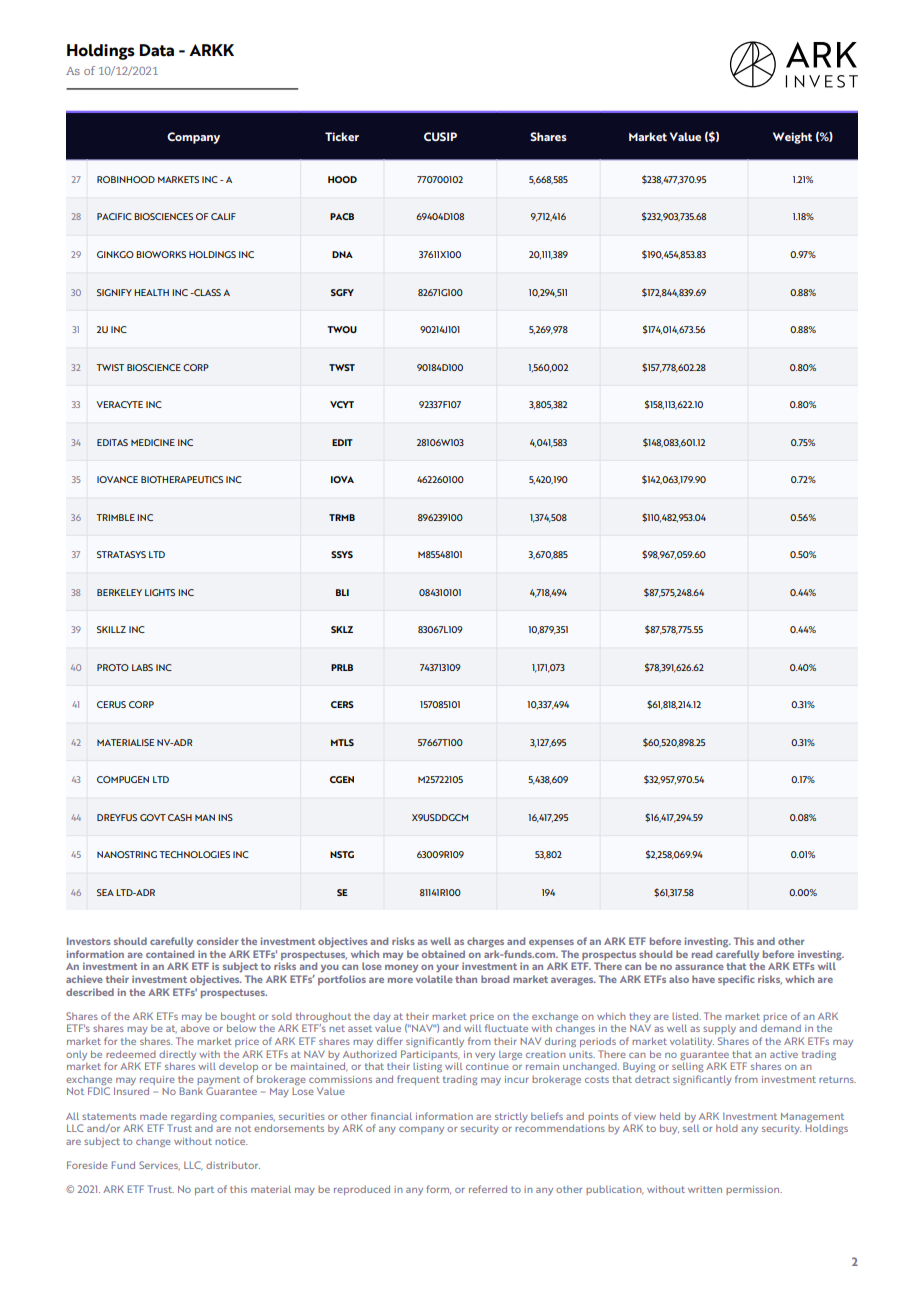 Image resolution: width=924 pixels, height=1308 pixels. Describe the element at coordinates (754, 1190) in the screenshot. I see `permission` at that location.
